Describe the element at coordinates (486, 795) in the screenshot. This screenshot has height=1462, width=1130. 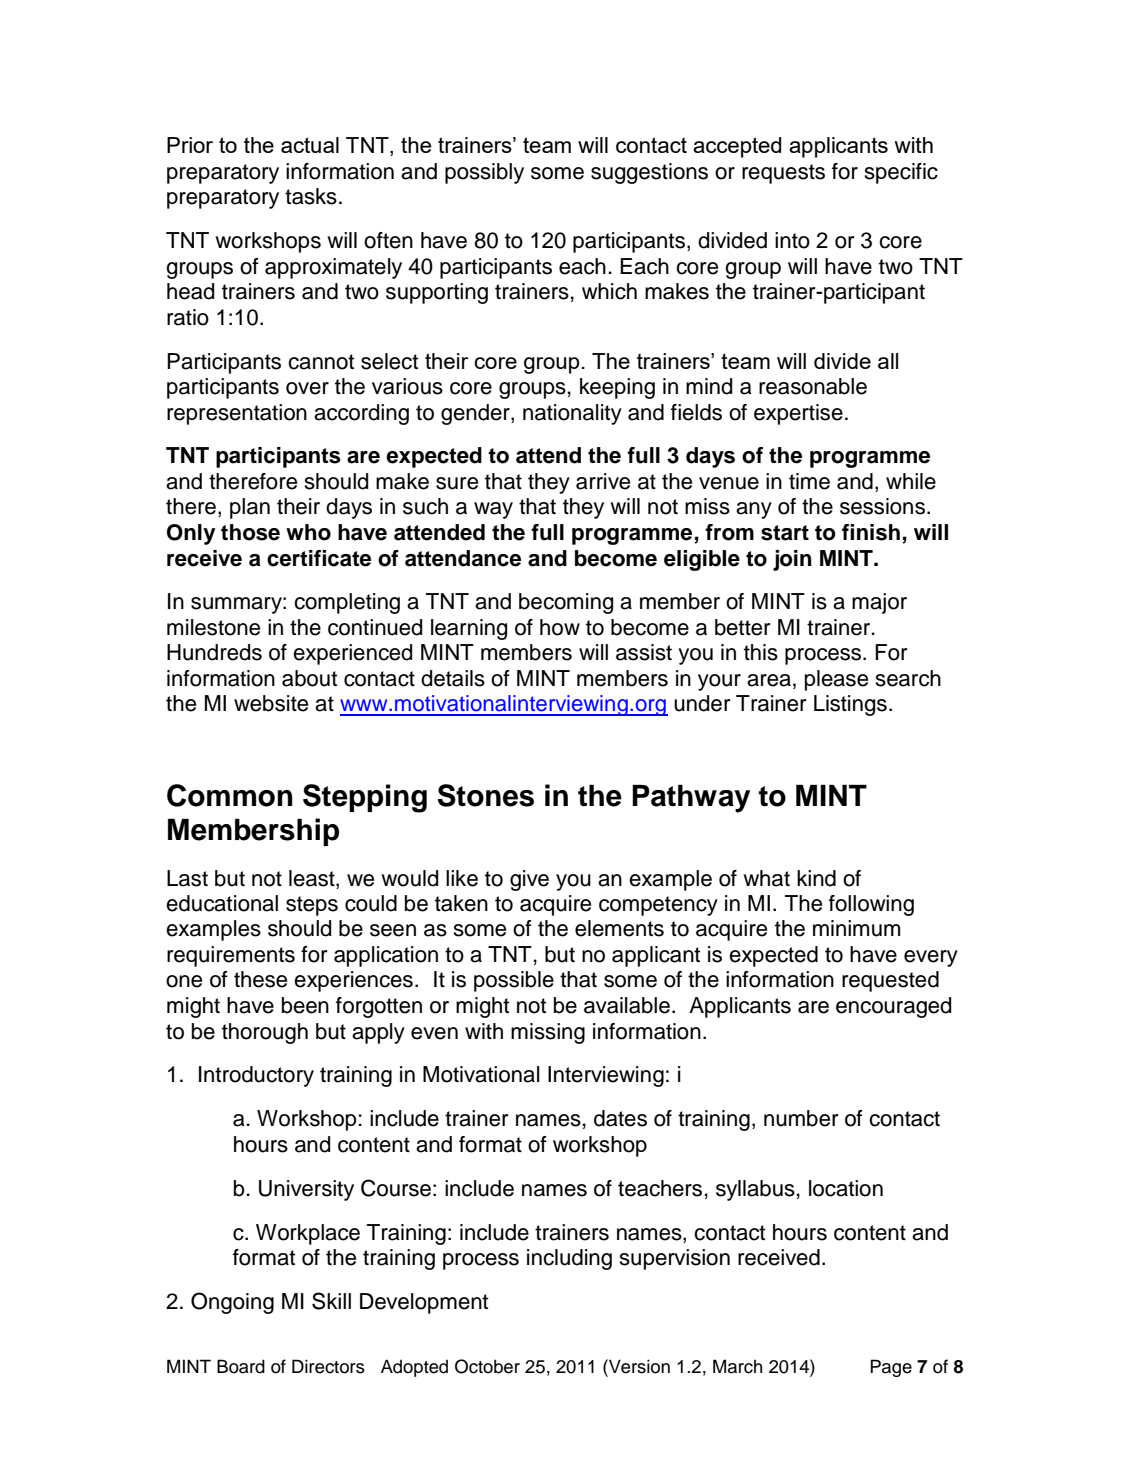
I see `Stones` at that location.
